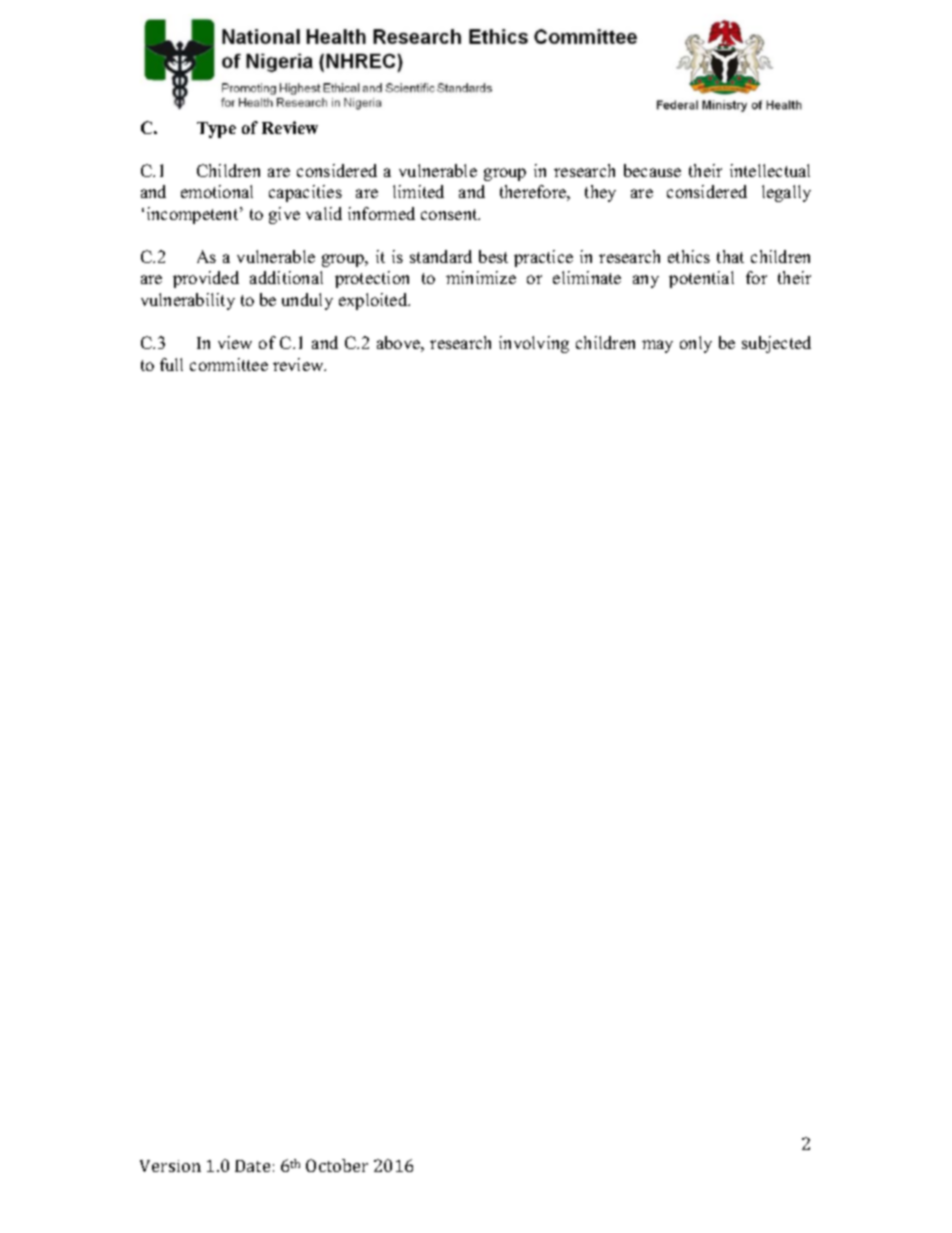 The width and height of the document is (952, 1233). Describe the element at coordinates (534, 344) in the document. I see `involving` at that location.
